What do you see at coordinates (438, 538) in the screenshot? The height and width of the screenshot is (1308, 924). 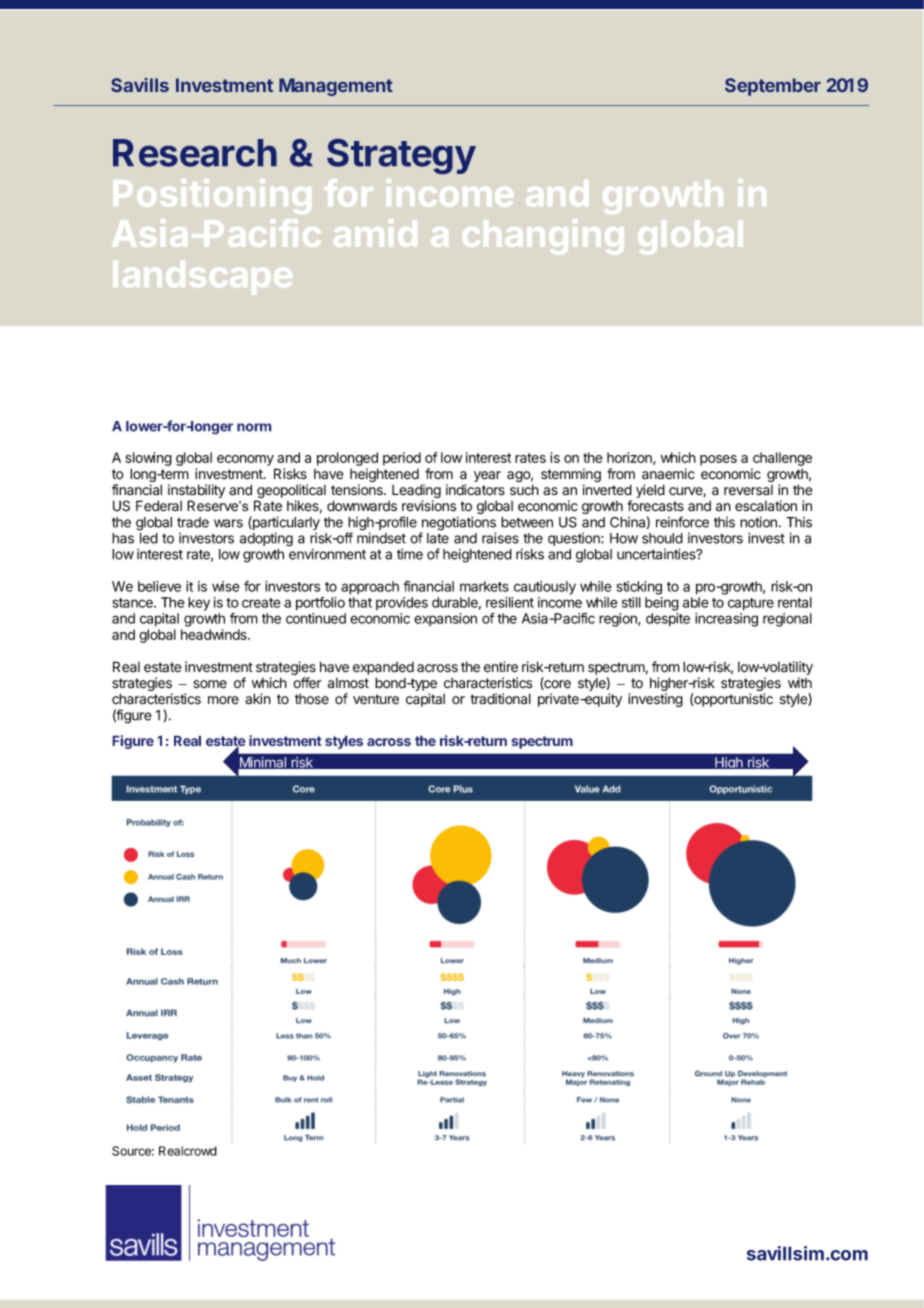 I see `late` at bounding box center [438, 538].
